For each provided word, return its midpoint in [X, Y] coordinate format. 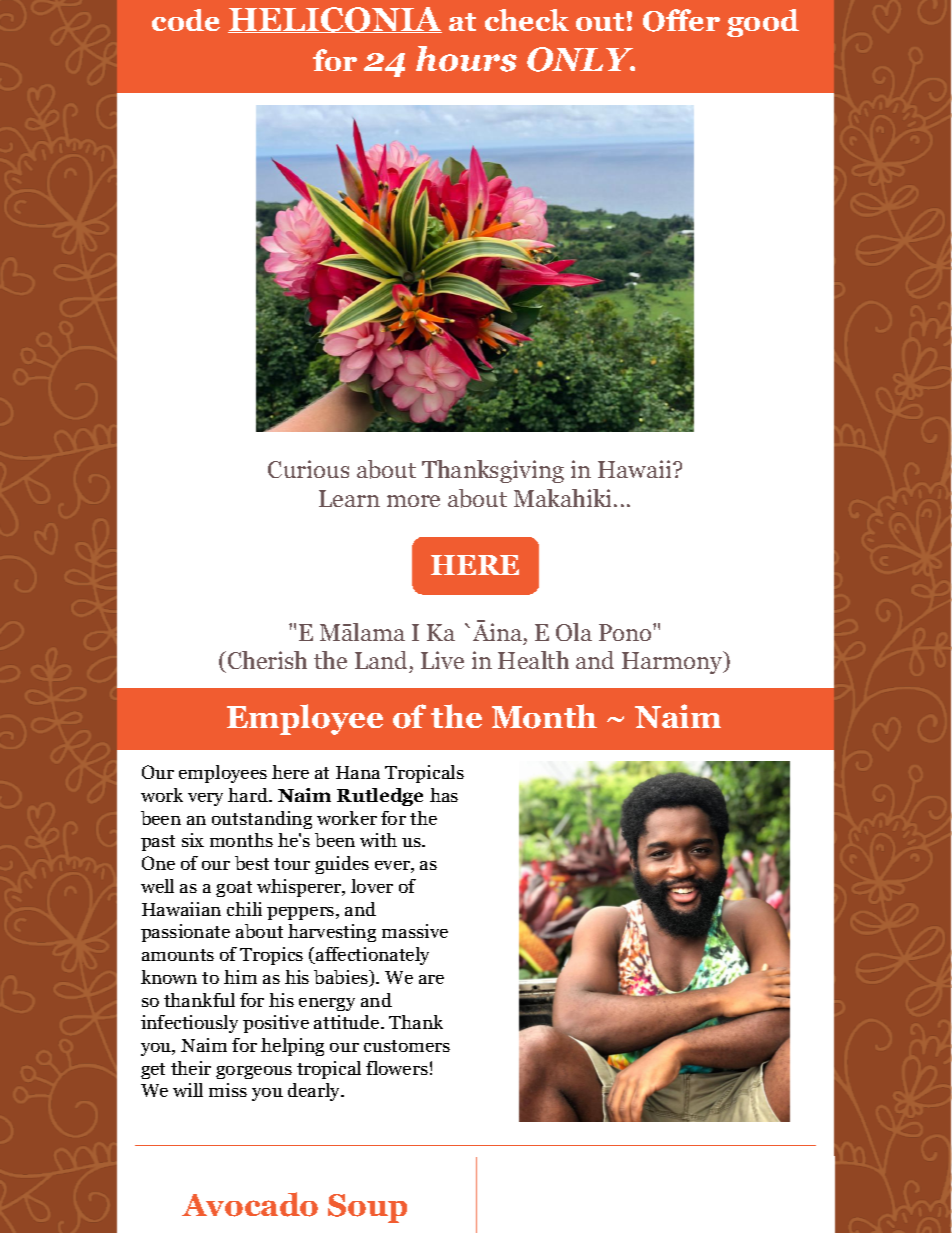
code [186, 20]
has [444, 795]
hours [466, 59]
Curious [308, 469]
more [413, 501]
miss [228, 1090]
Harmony [673, 662]
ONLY [581, 59]
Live [442, 660]
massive [415, 931]
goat [234, 889]
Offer [681, 20]
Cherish [266, 662]
